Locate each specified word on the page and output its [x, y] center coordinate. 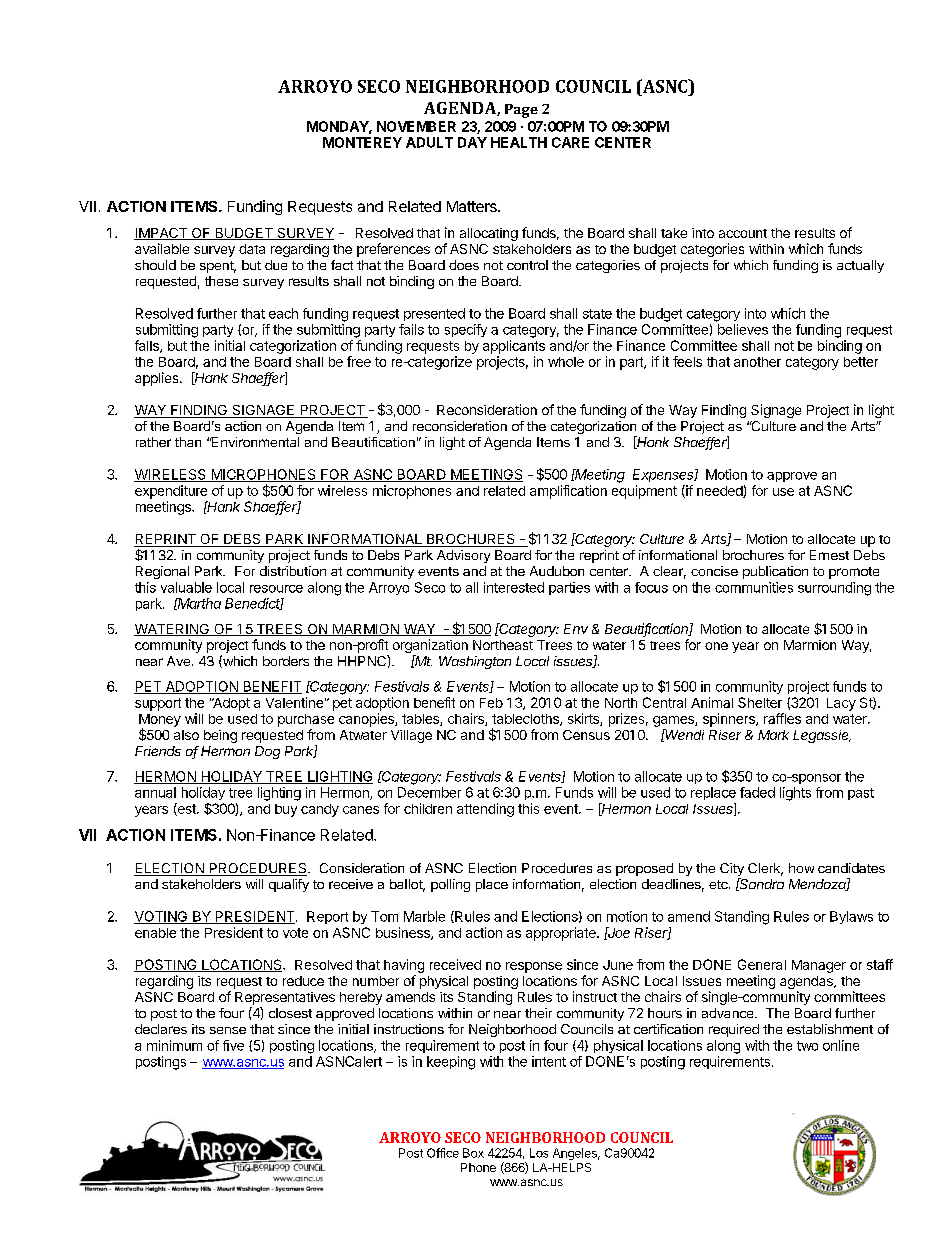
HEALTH [519, 142]
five [233, 1045]
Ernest [829, 555]
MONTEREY [362, 142]
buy [286, 810]
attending [485, 810]
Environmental [254, 442]
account [743, 233]
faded [757, 792]
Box [473, 1153]
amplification [568, 492]
